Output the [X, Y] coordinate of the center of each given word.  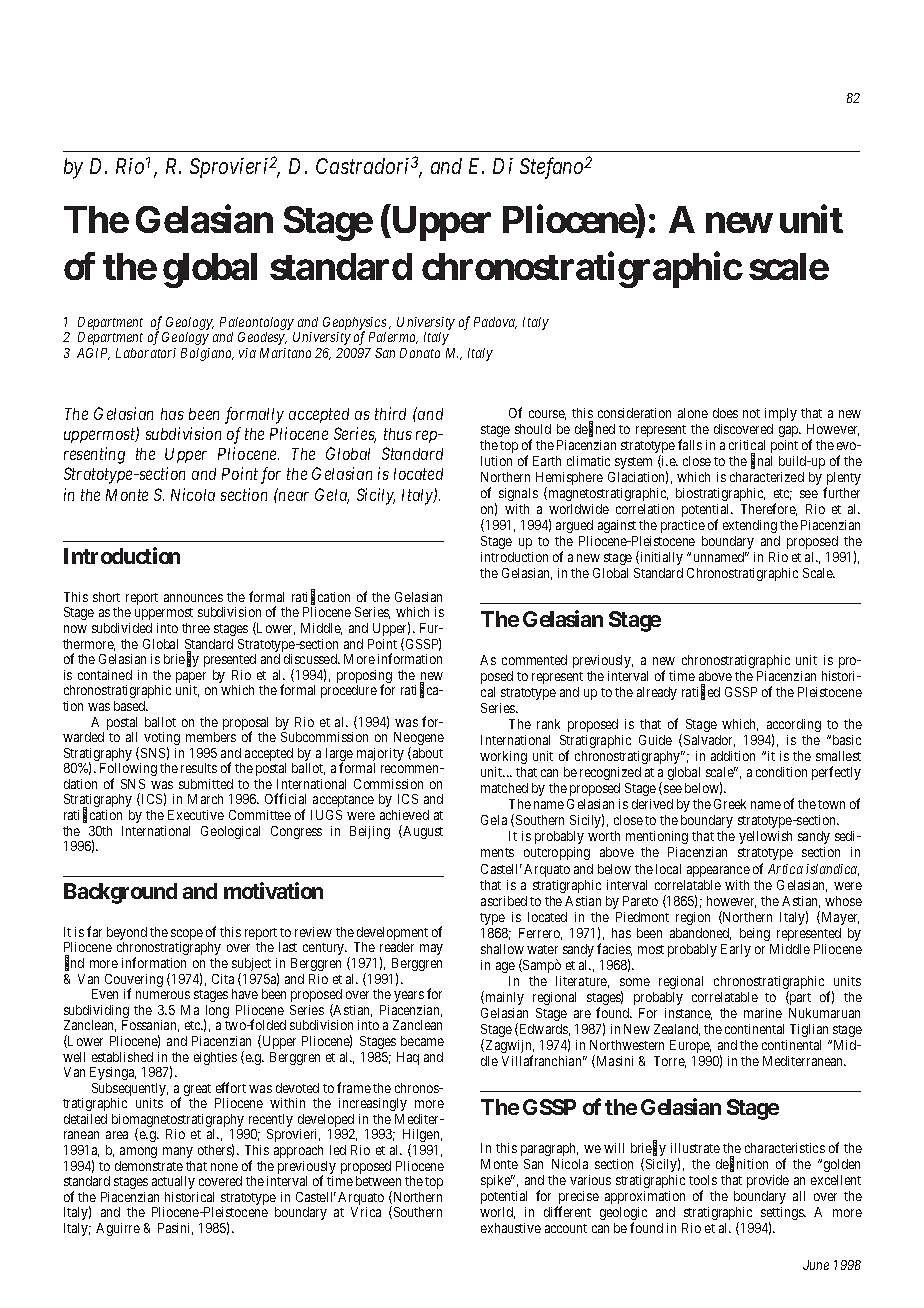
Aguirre [118, 1229]
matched [504, 788]
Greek [730, 804]
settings [783, 1215]
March [205, 799]
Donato [420, 353]
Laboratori [146, 353]
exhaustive [511, 1228]
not [751, 413]
